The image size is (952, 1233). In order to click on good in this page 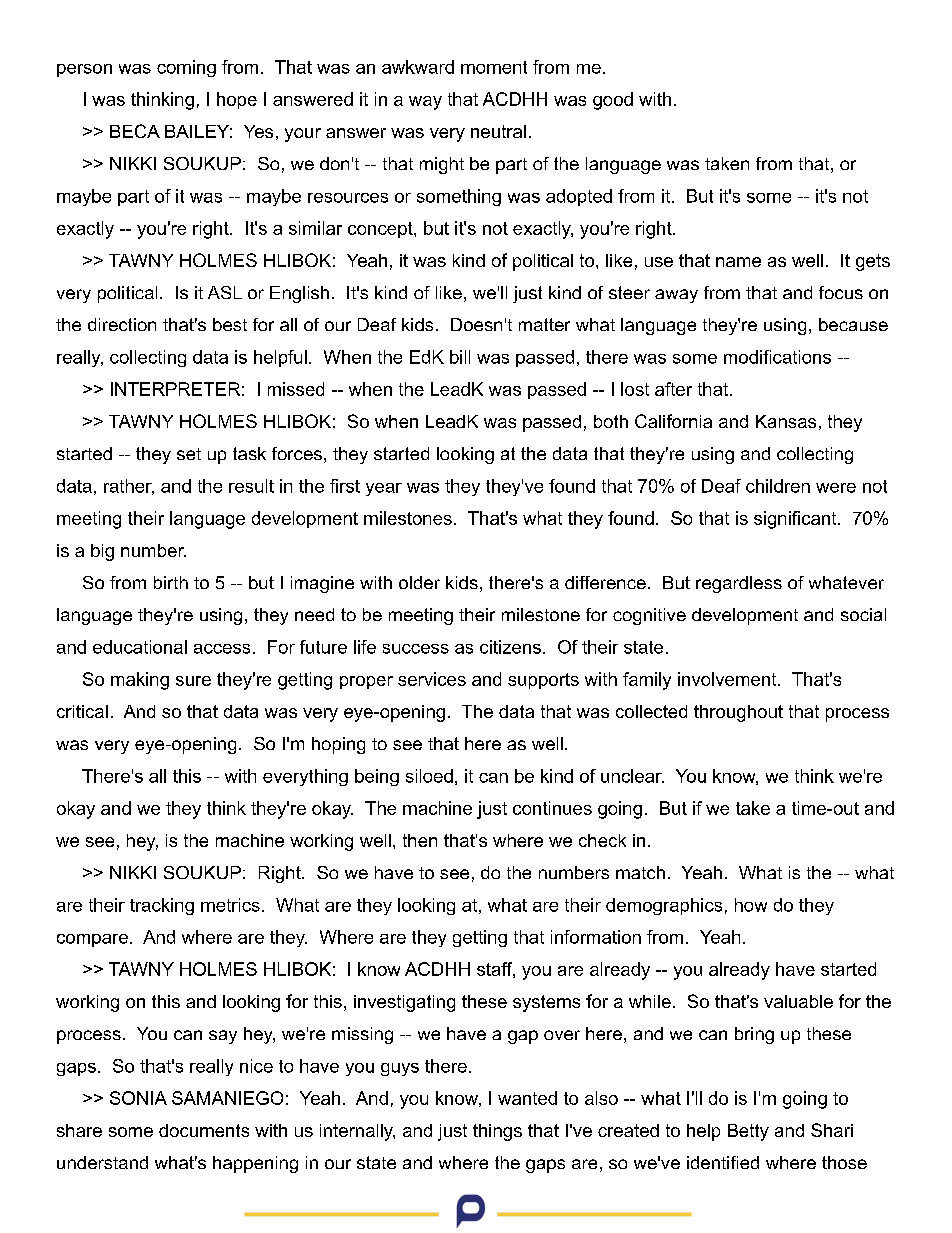, I will do `click(613, 101)`.
